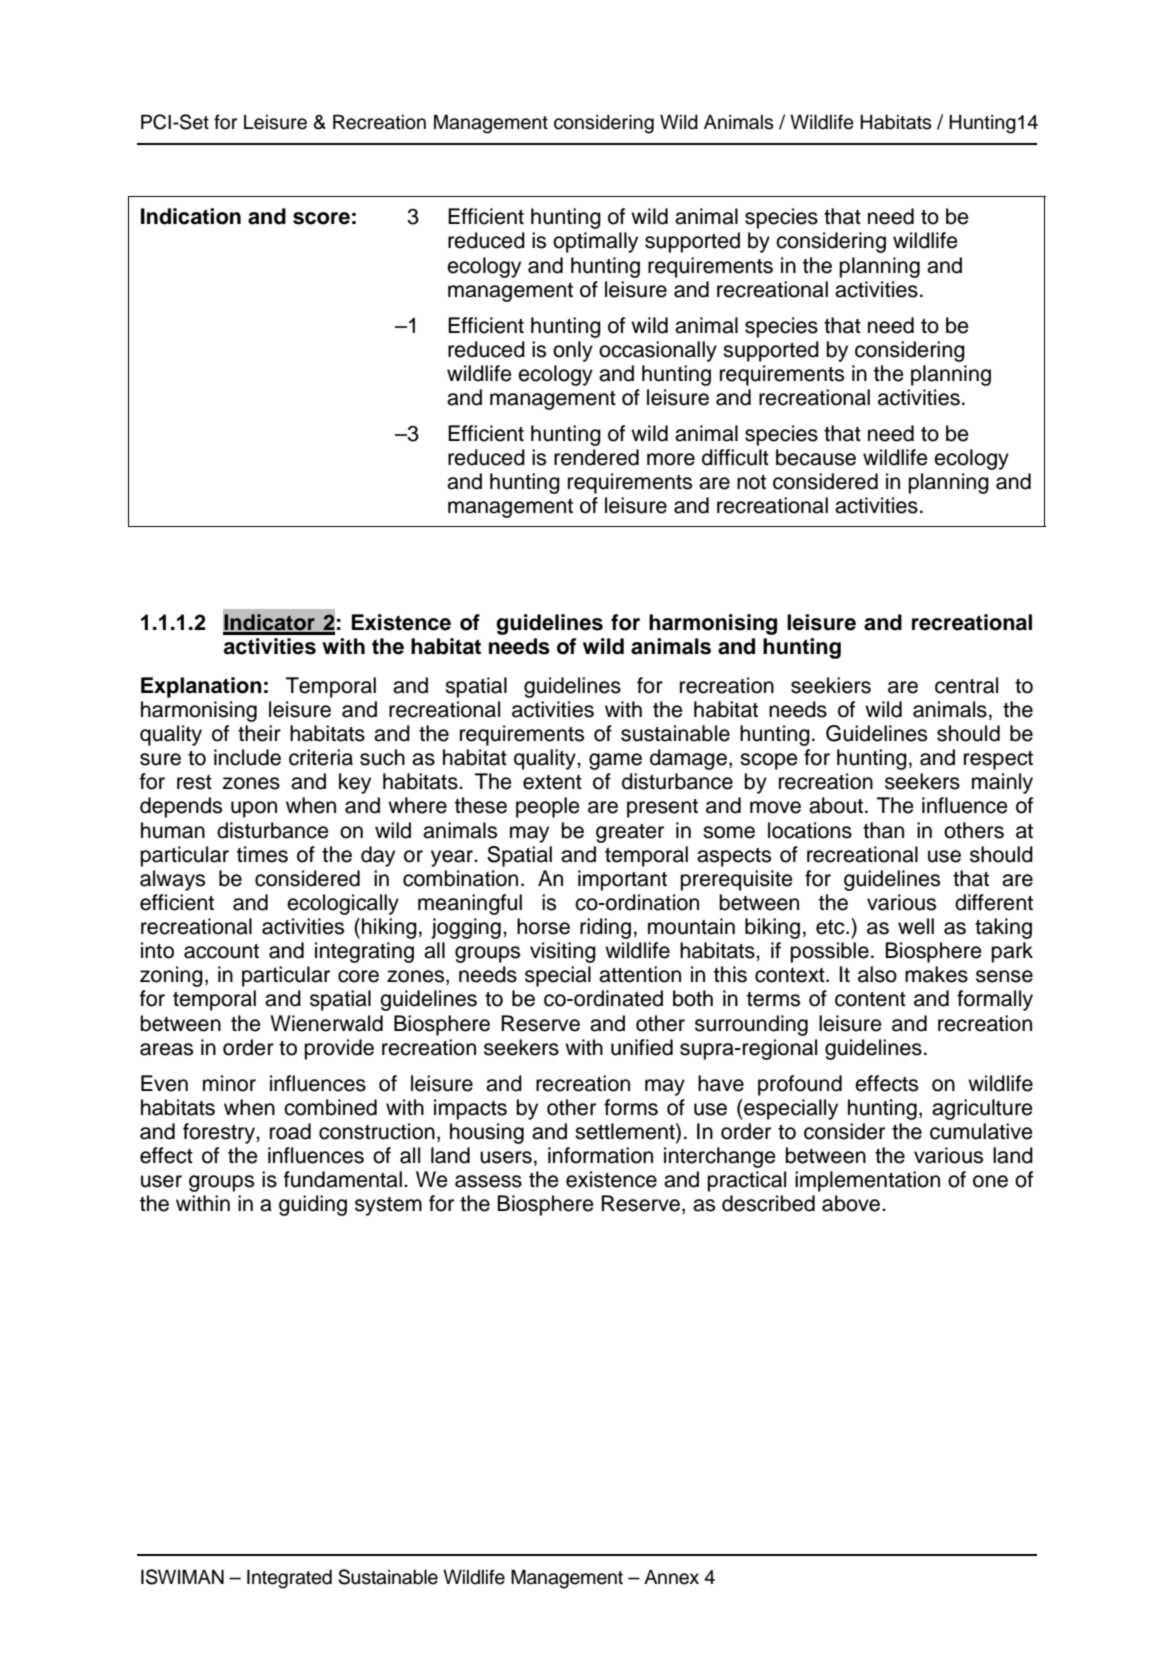 This document has height=1659, width=1173. Describe the element at coordinates (595, 242) in the document. I see `optimally` at that location.
